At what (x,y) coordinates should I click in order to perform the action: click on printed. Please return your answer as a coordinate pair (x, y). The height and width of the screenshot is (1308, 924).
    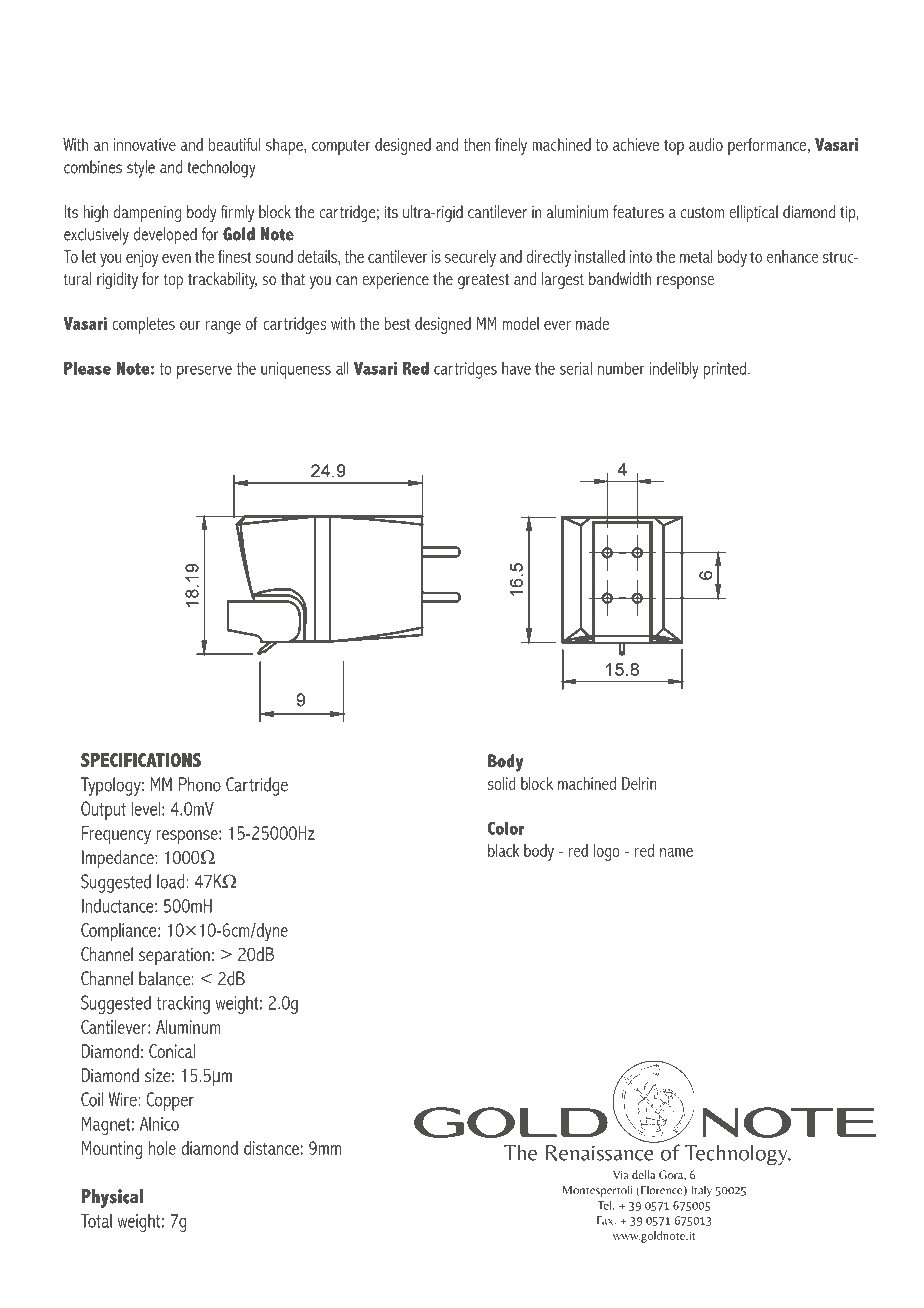
    Looking at the image, I should click on (725, 370).
